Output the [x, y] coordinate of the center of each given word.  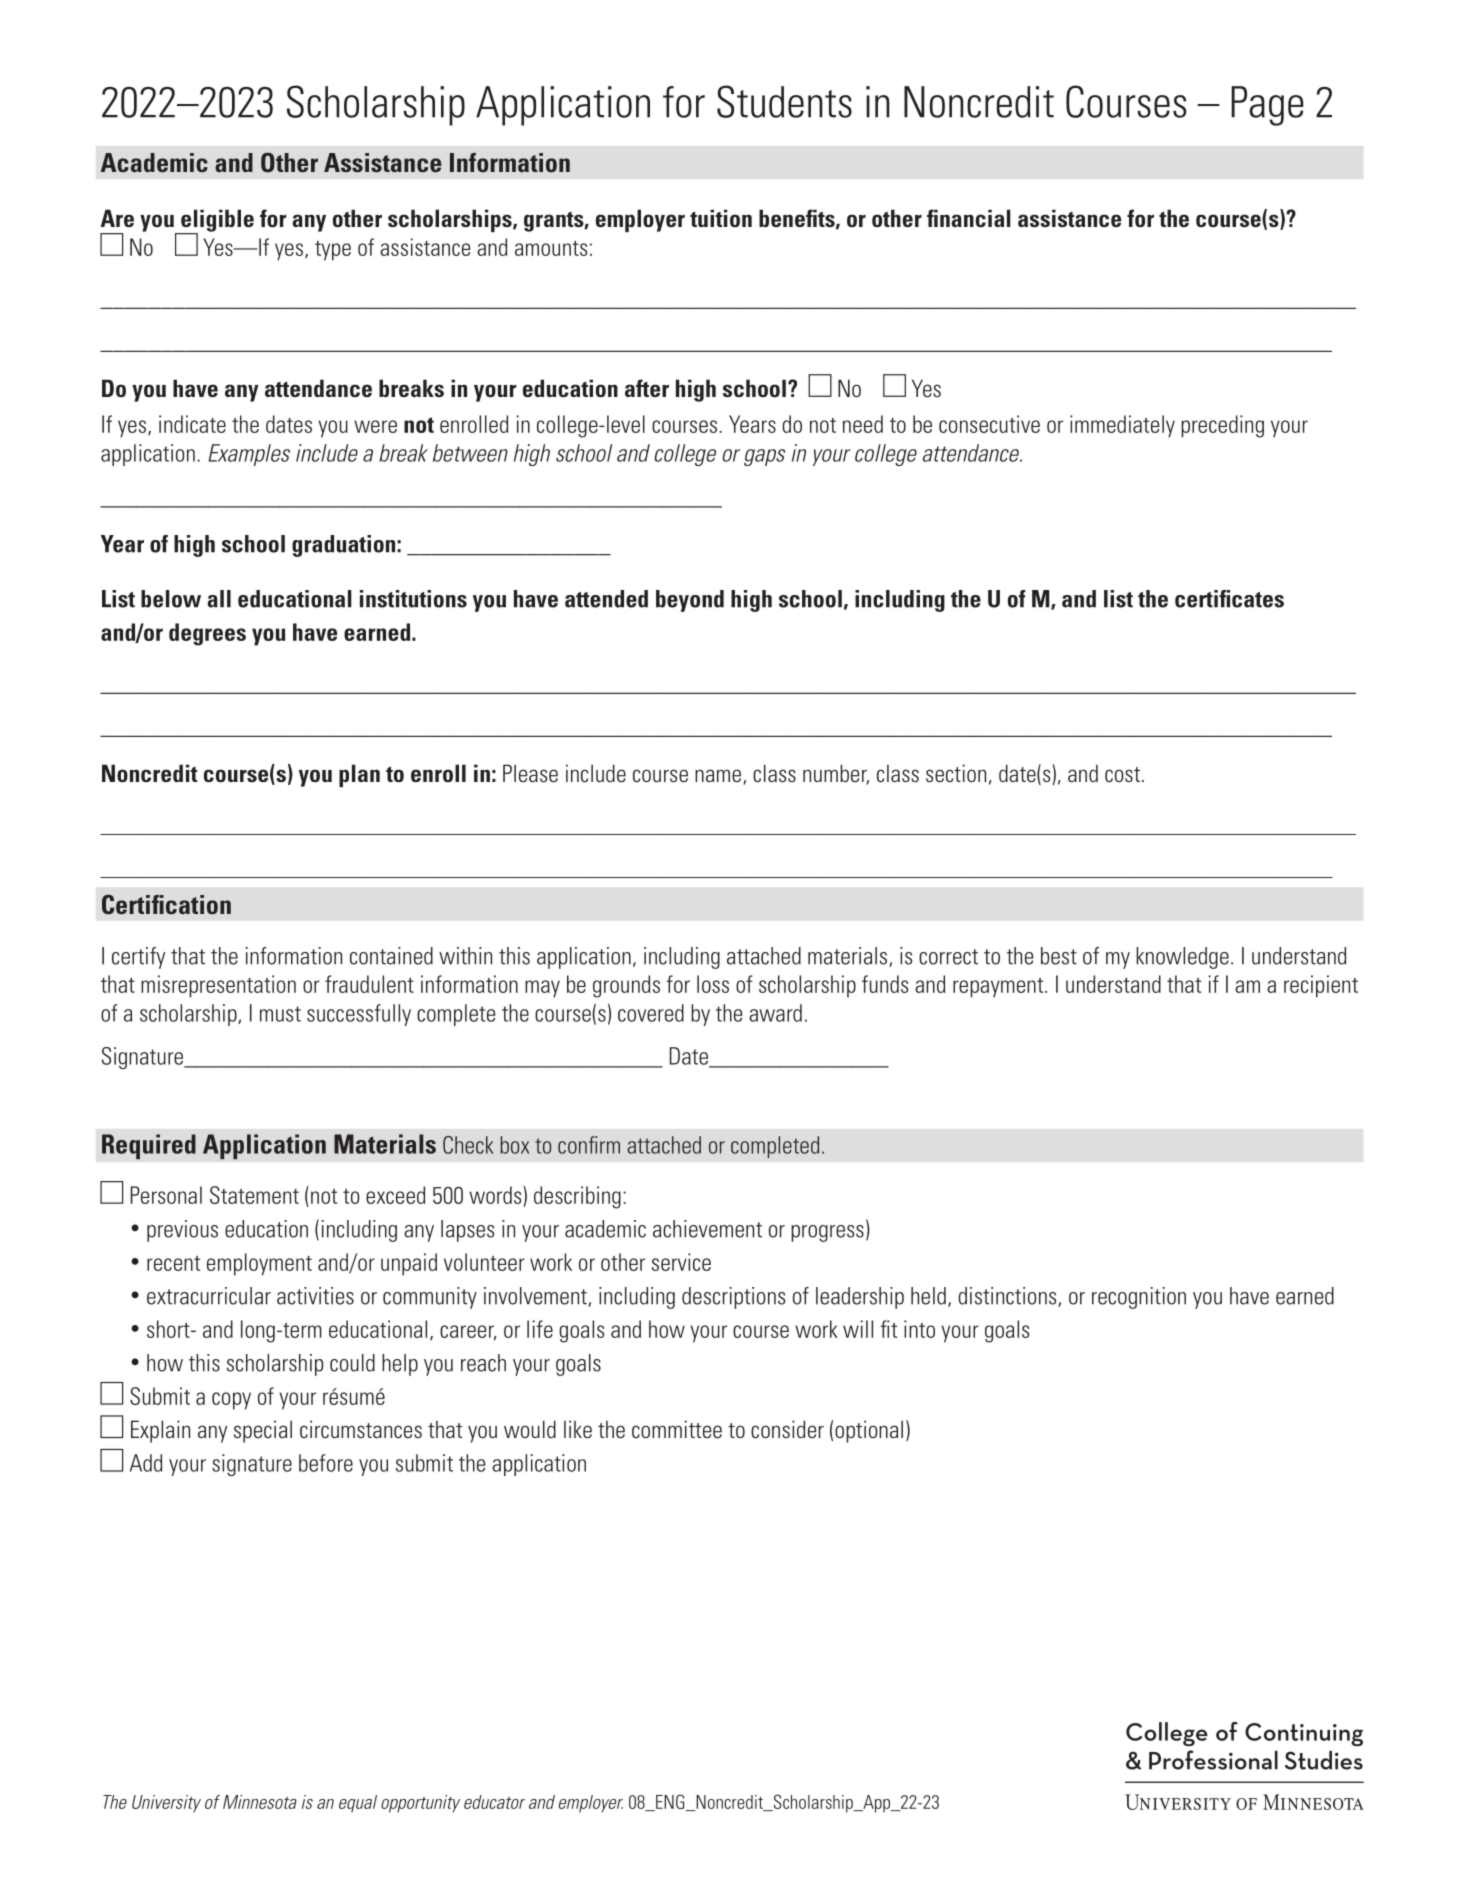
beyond [690, 601]
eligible [216, 221]
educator [494, 1802]
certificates [1229, 599]
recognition [1139, 1298]
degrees [207, 634]
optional [869, 1431]
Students [784, 101]
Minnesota [260, 1802]
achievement [707, 1229]
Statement [254, 1195]
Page [1267, 106]
